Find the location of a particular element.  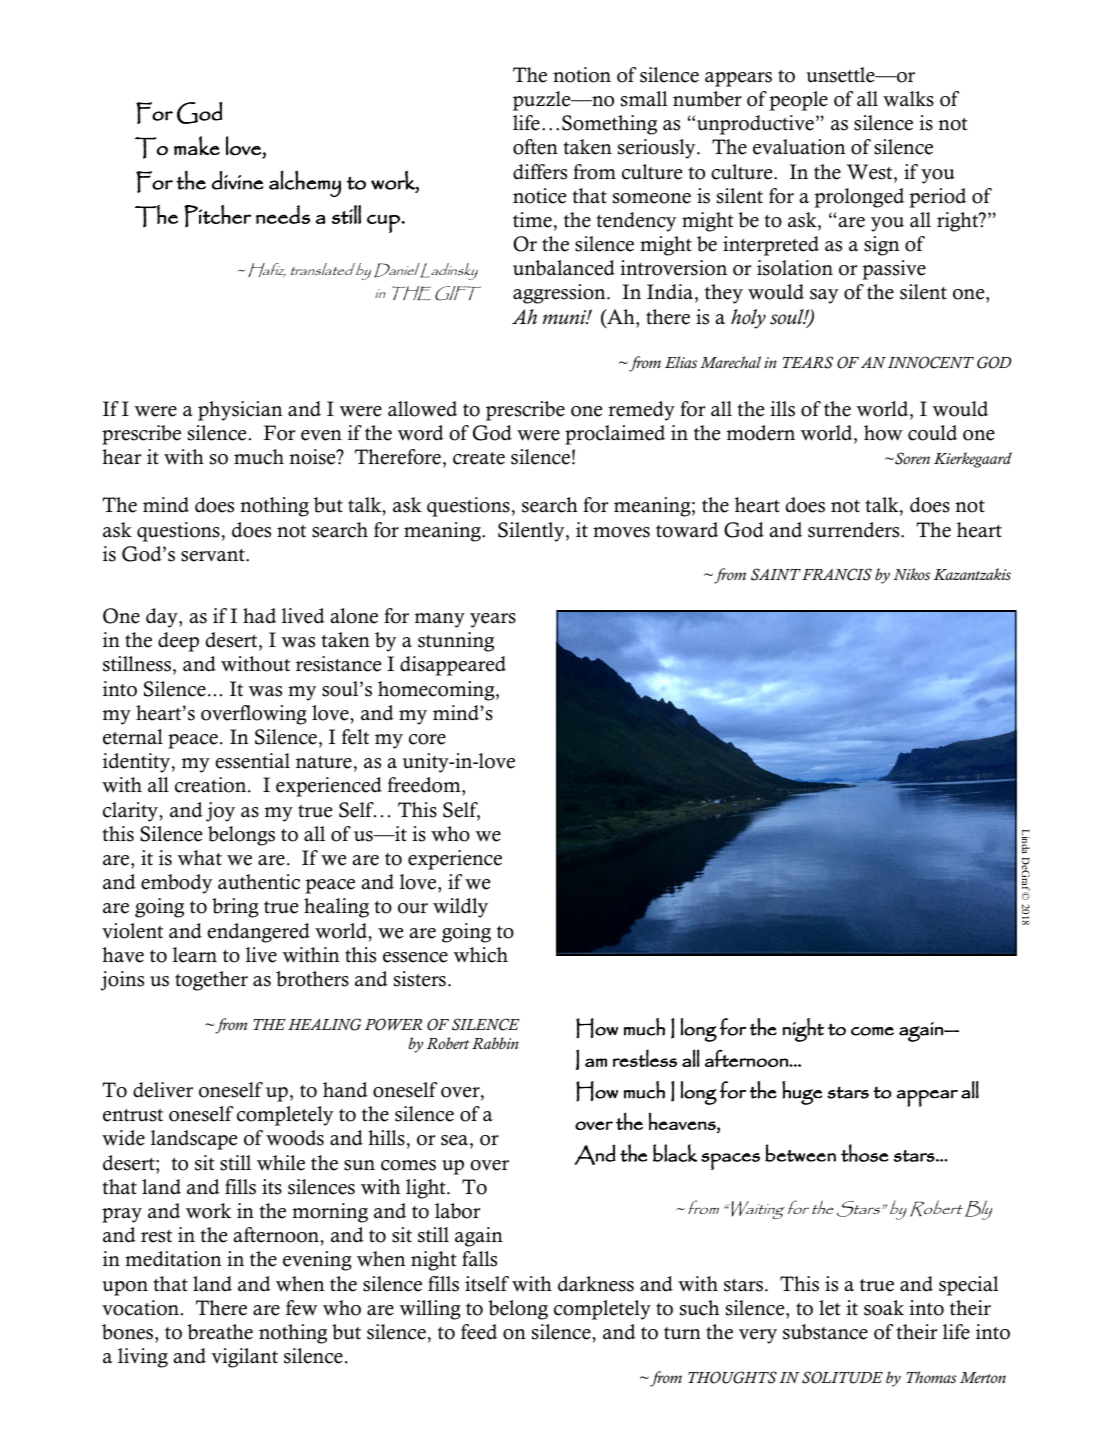

often is located at coordinates (535, 147).
